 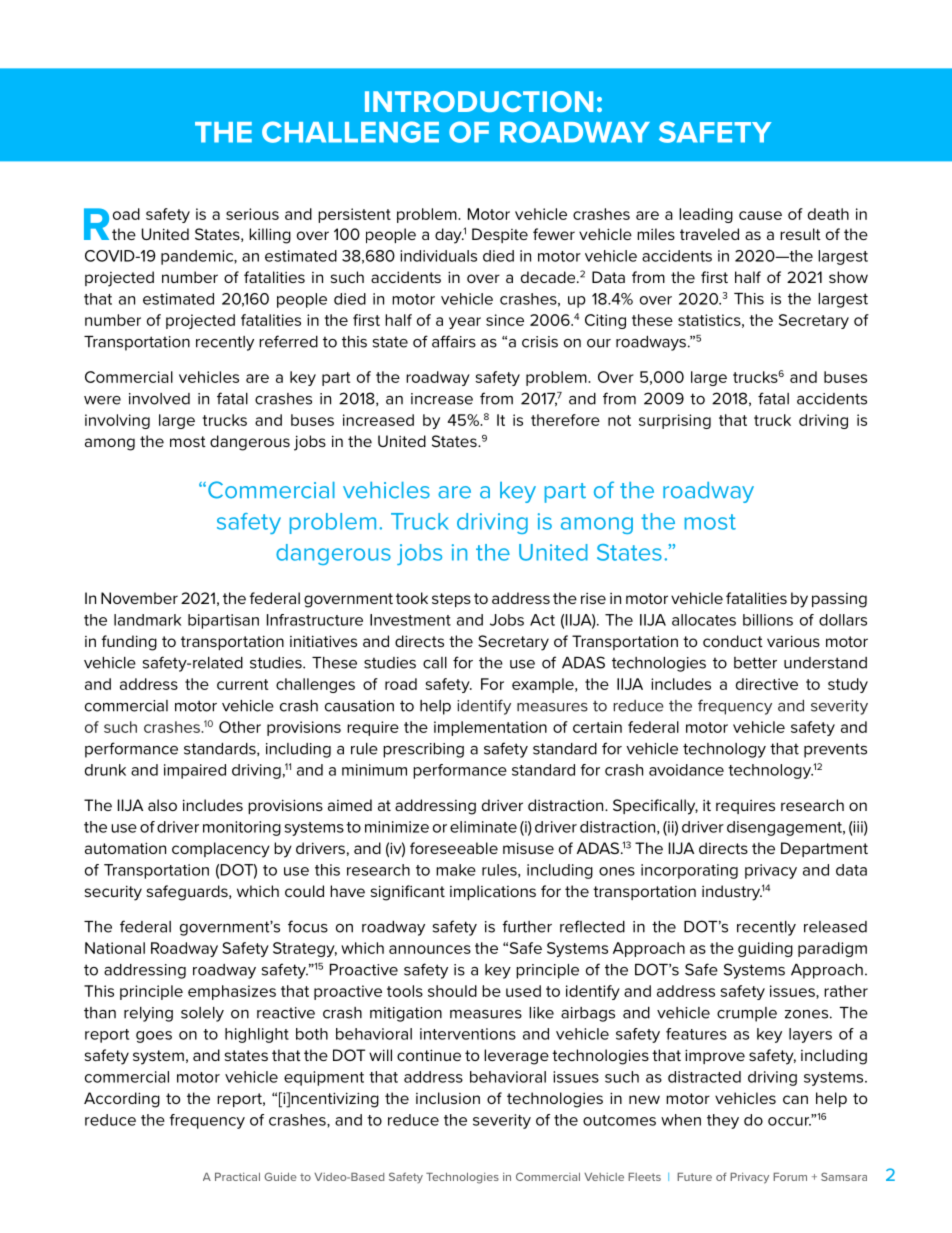 What do you see at coordinates (195, 771) in the screenshot?
I see `impaired` at bounding box center [195, 771].
